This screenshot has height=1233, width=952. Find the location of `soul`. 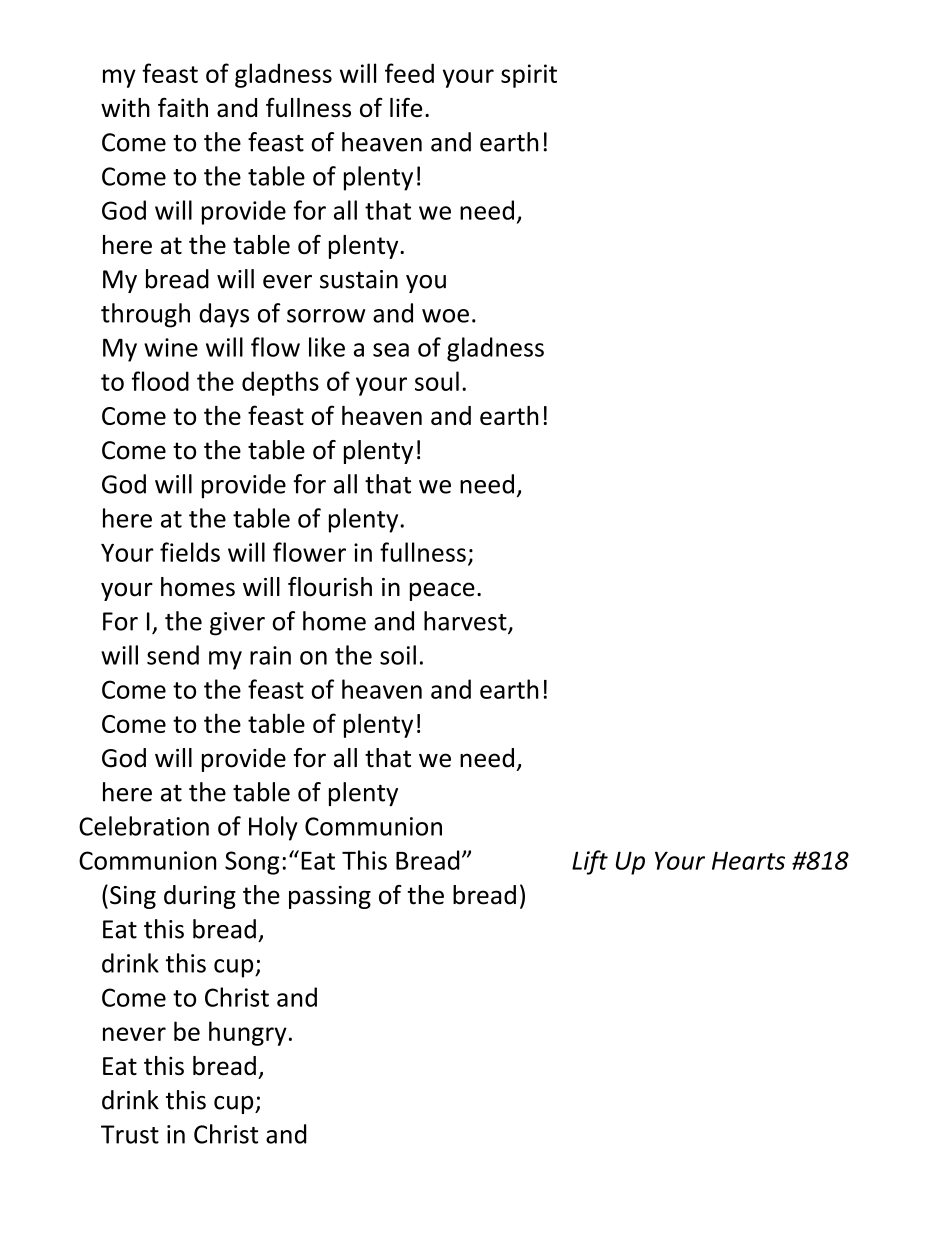

soul is located at coordinates (437, 381).
